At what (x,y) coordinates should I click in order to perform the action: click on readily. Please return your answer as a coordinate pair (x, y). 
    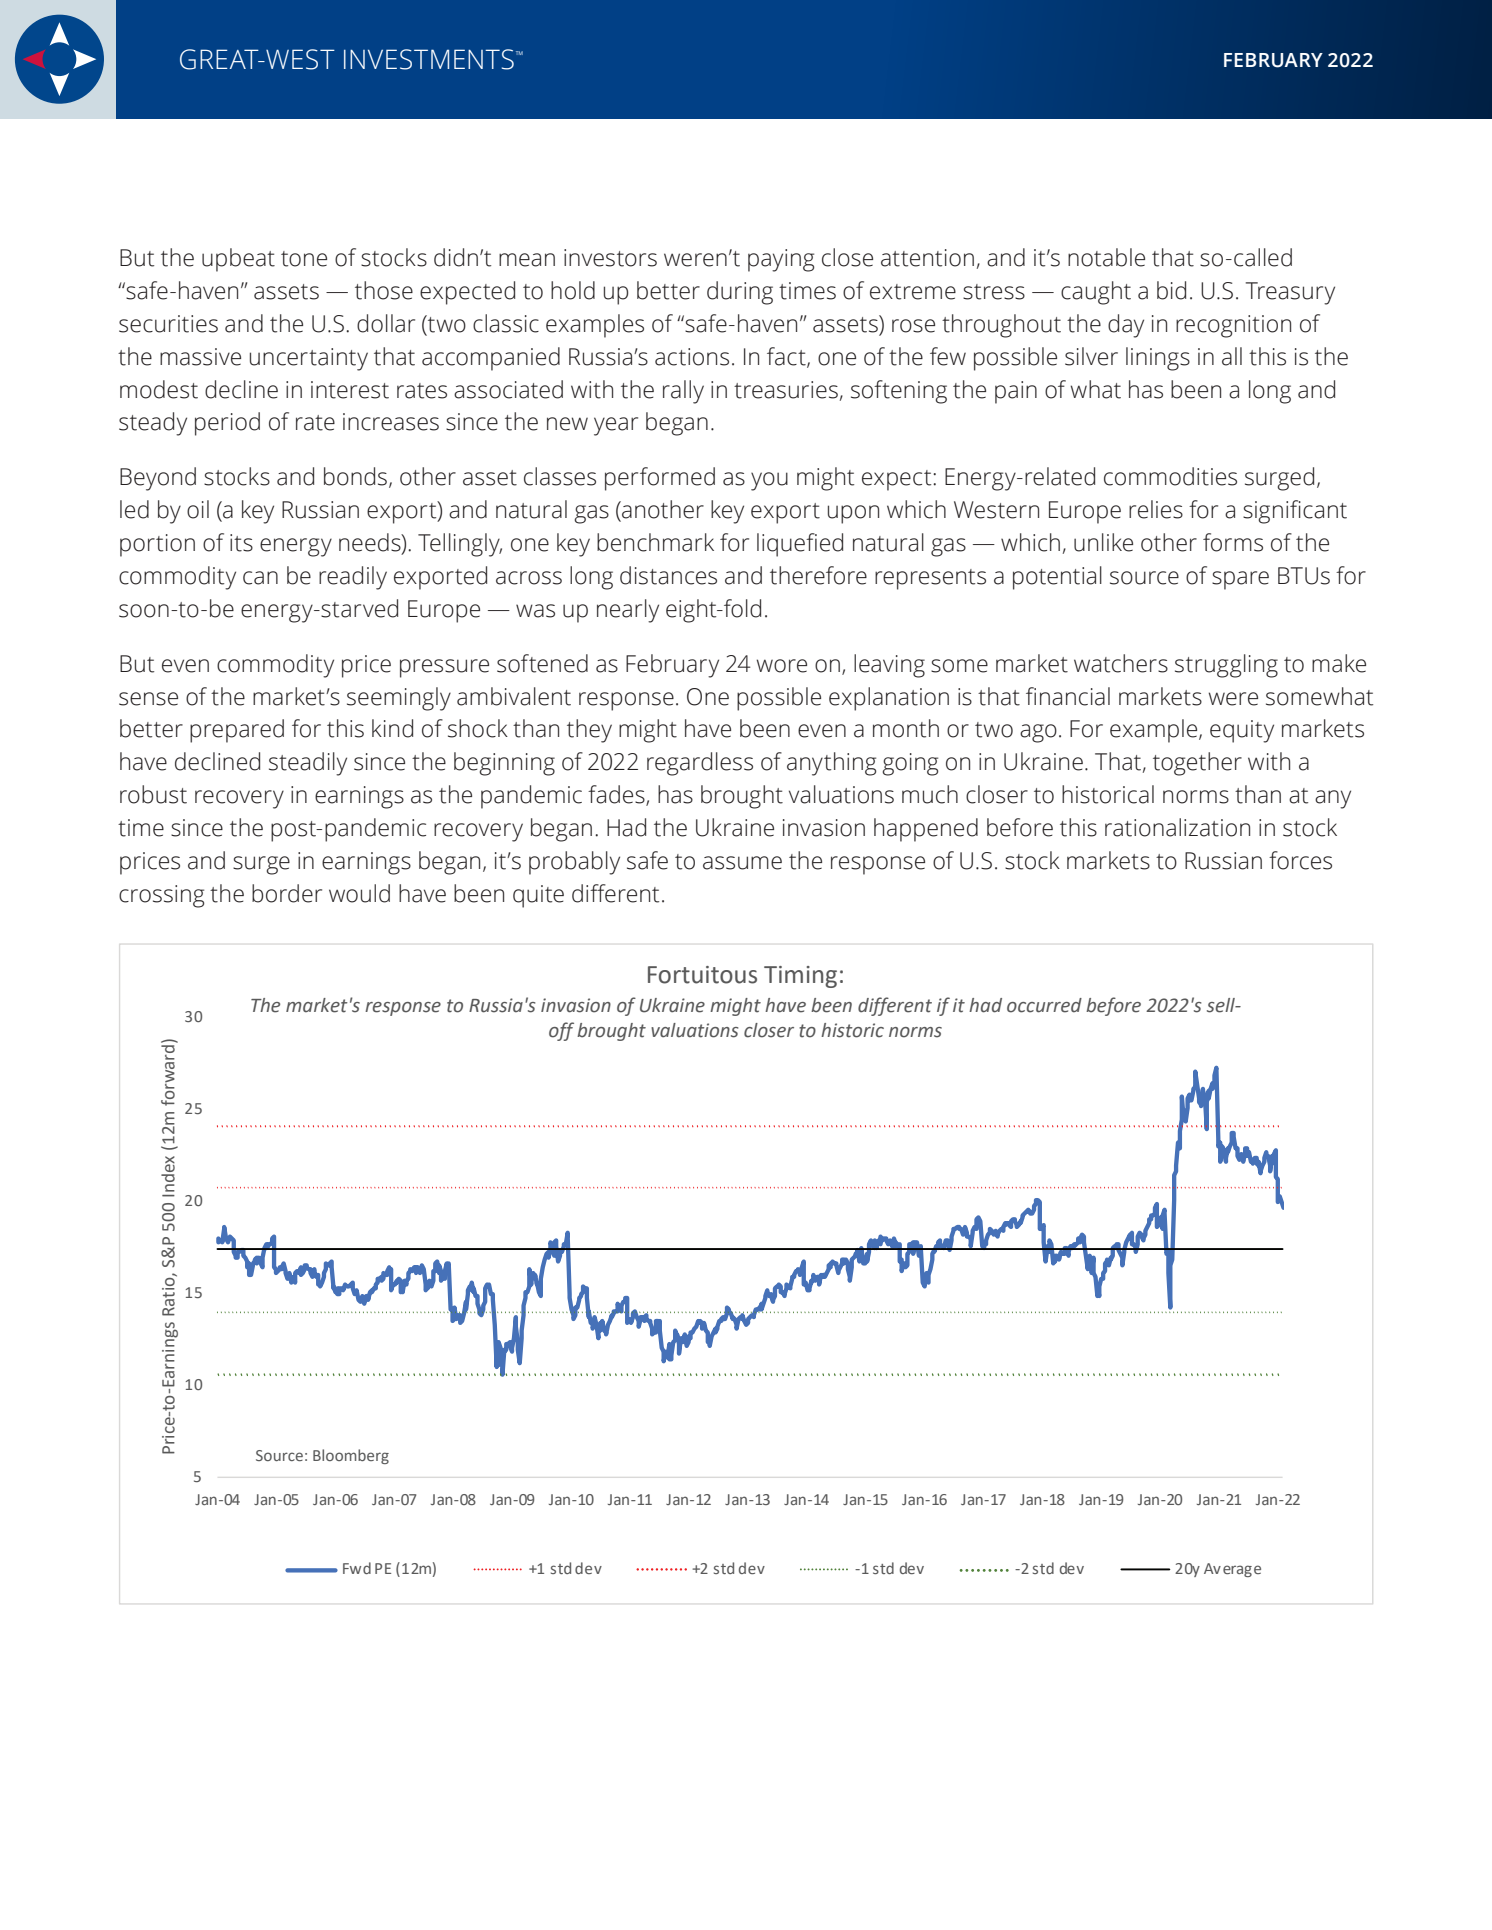
    Looking at the image, I should click on (353, 578).
